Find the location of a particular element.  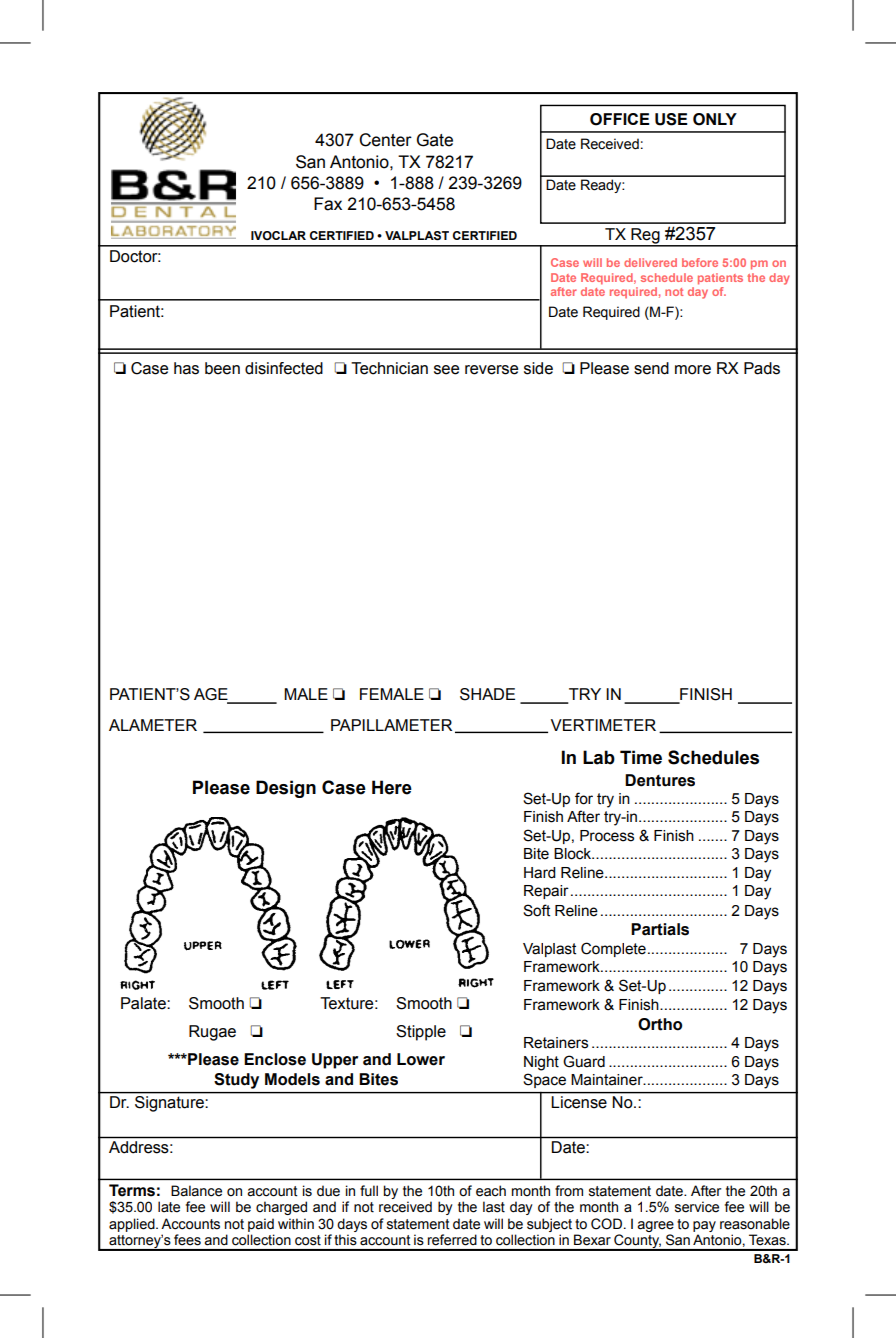

AGE is located at coordinates (212, 695).
